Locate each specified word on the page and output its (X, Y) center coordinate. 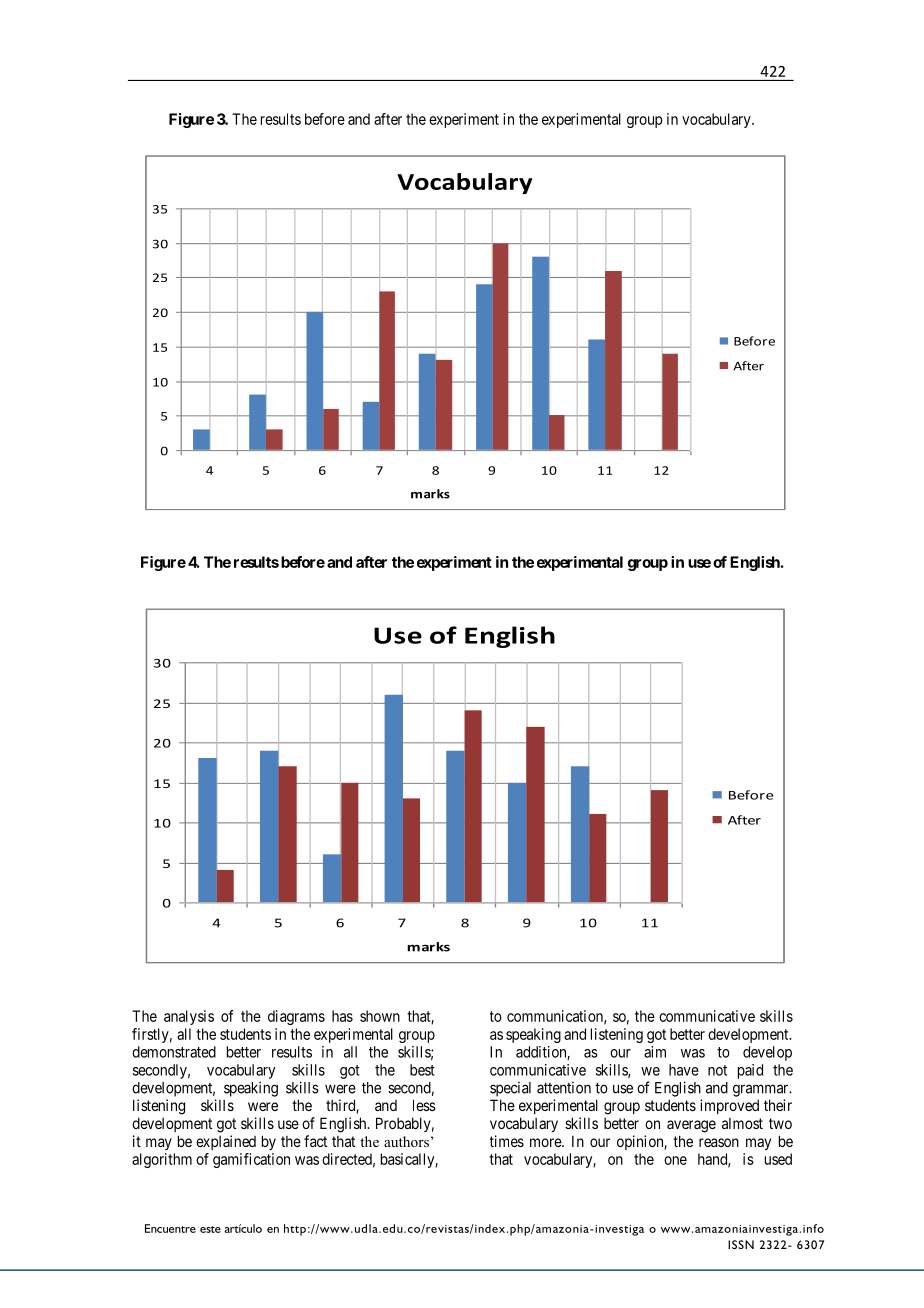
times (507, 1141)
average (691, 1126)
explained (226, 1142)
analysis (189, 1017)
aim (655, 1052)
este (210, 1229)
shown (380, 1016)
